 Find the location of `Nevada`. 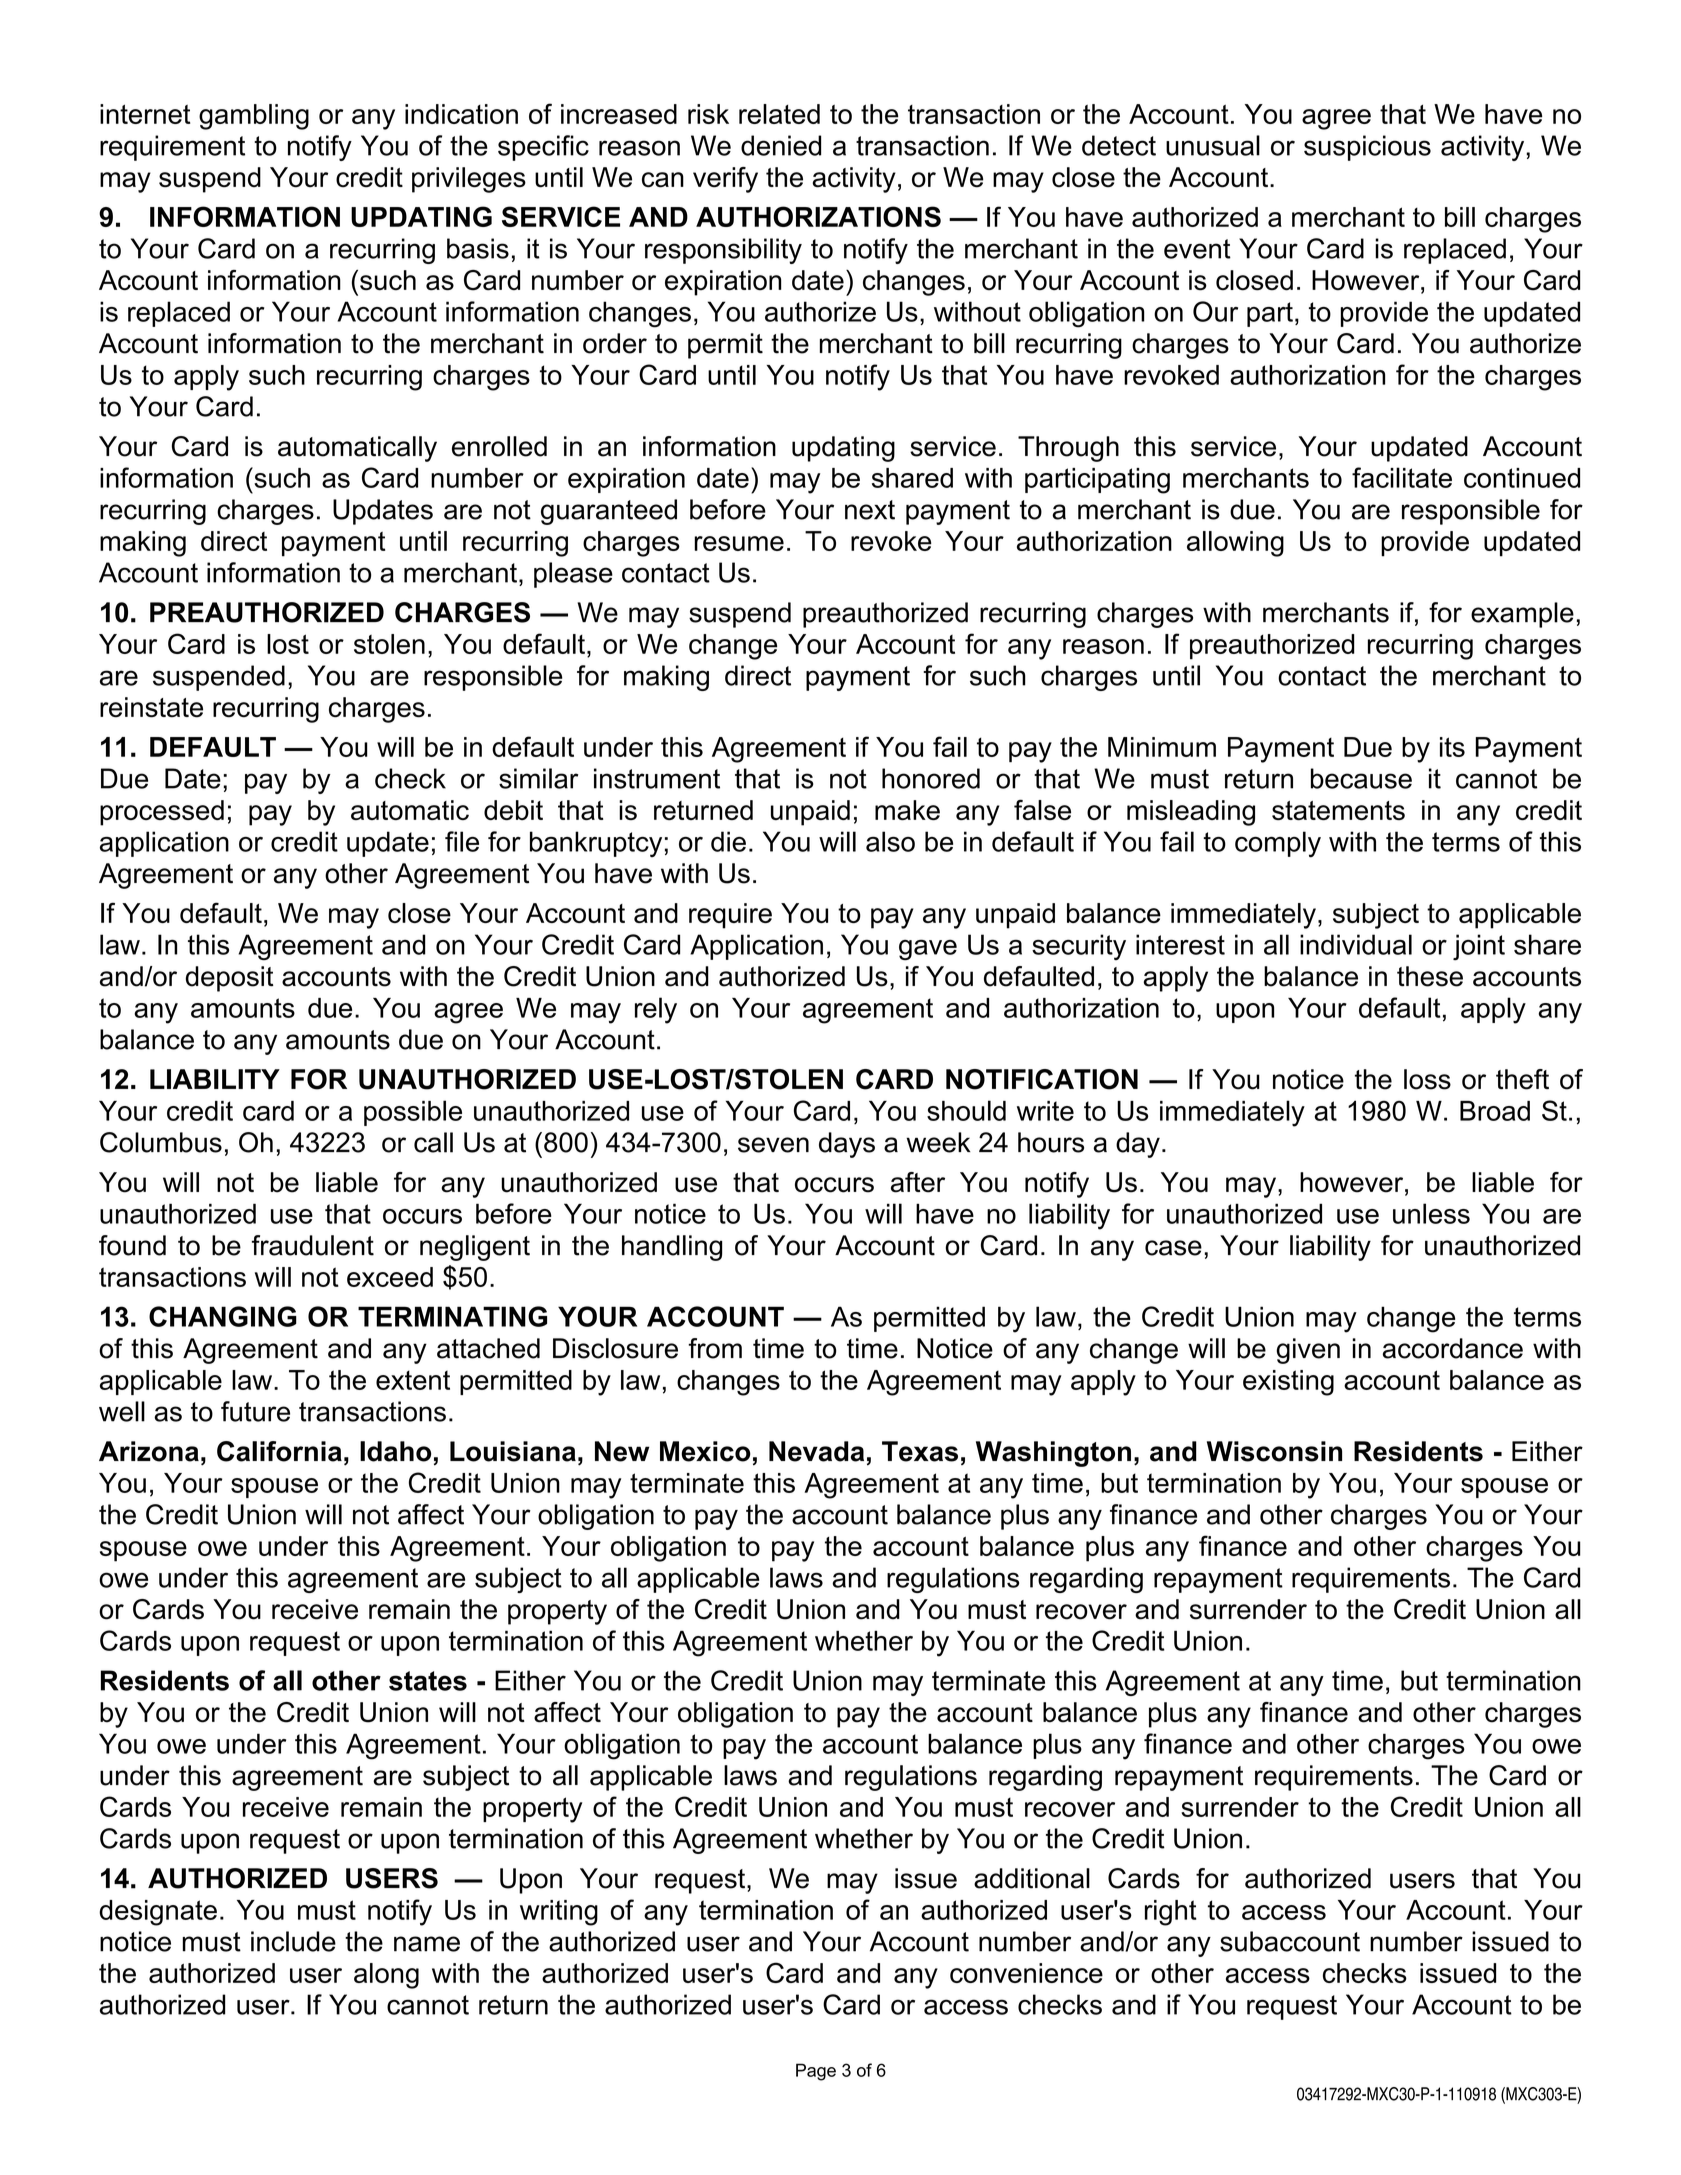

Nevada is located at coordinates (816, 1451).
